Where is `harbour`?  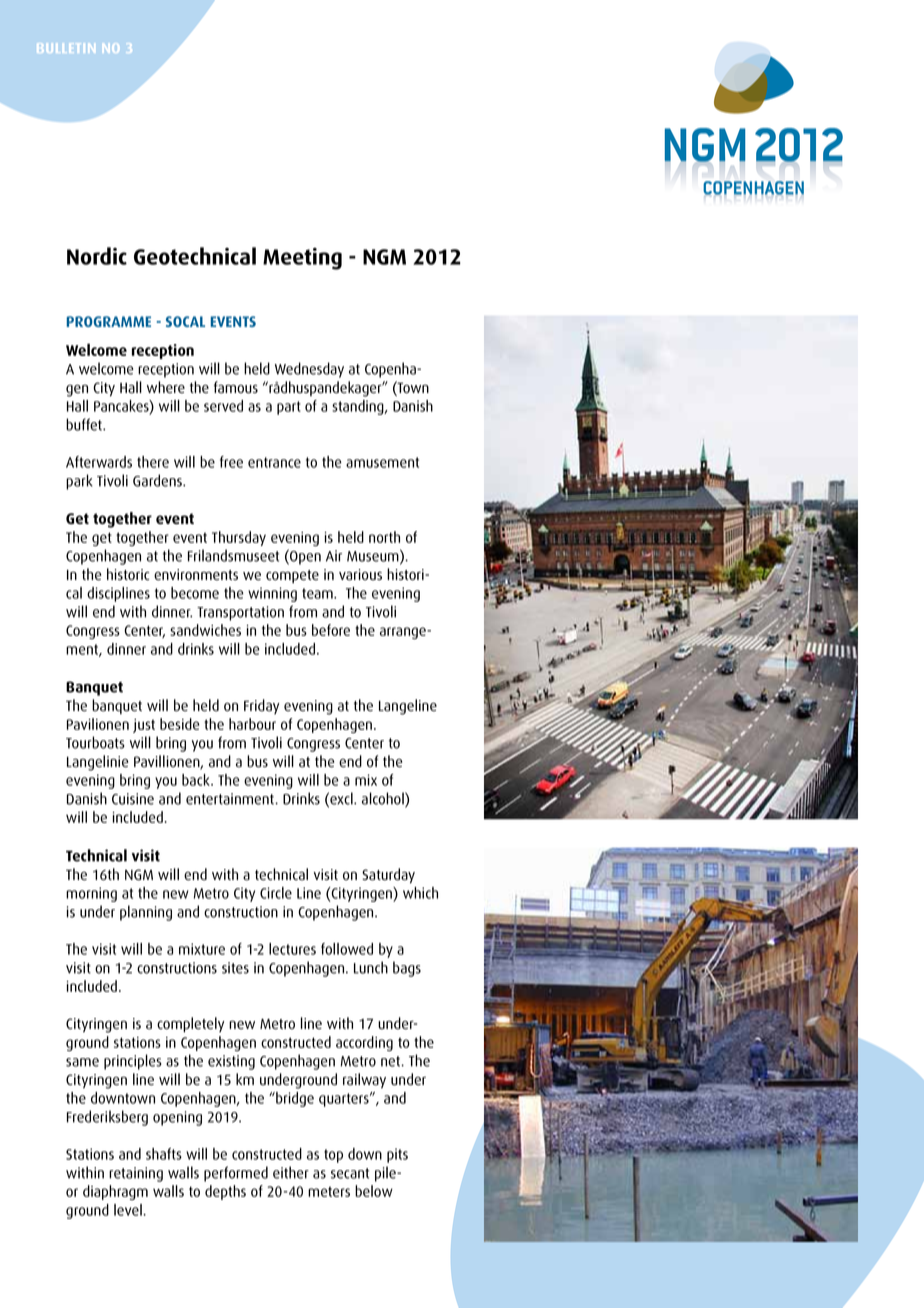
harbour is located at coordinates (252, 724).
